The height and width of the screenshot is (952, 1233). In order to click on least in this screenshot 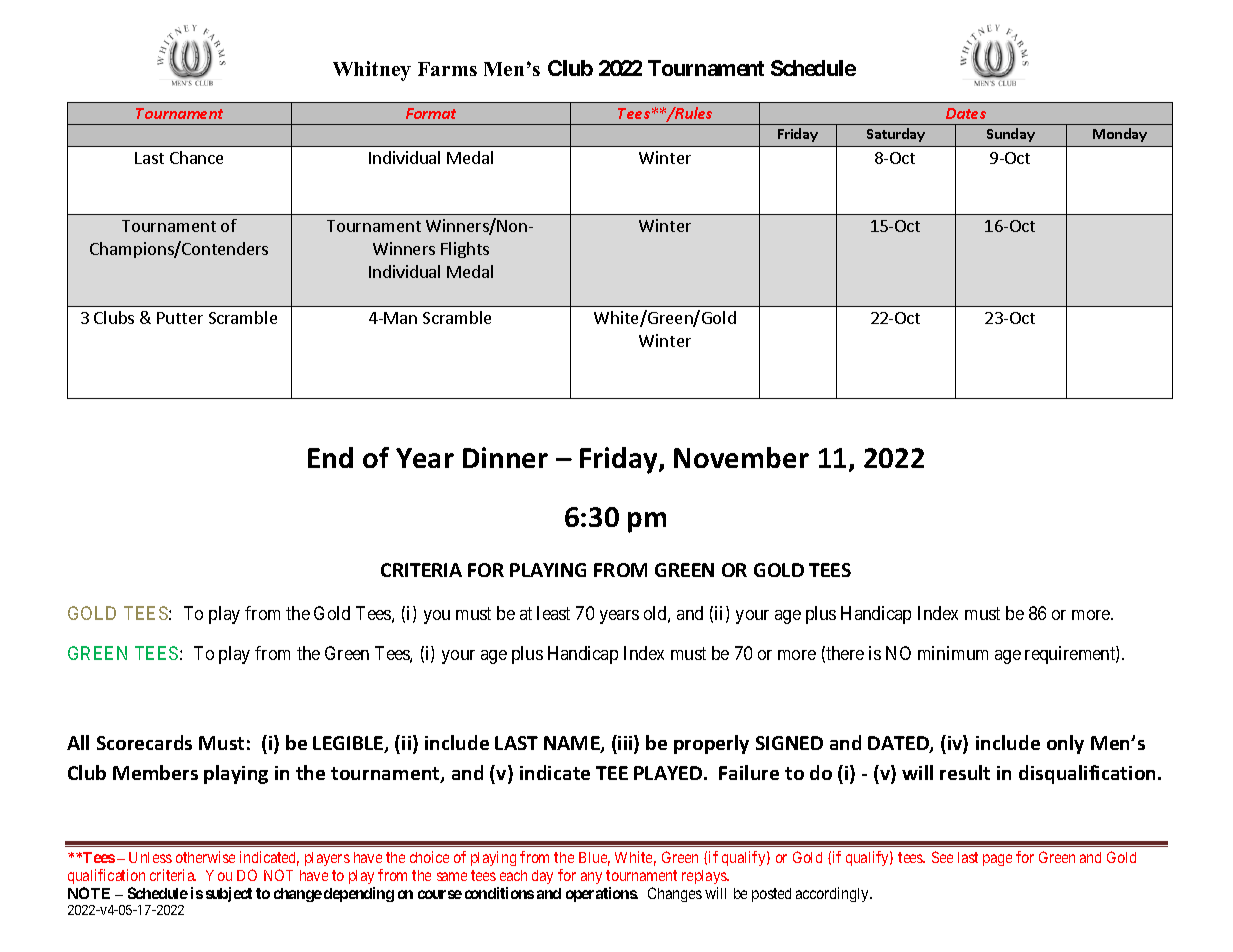, I will do `click(553, 613)`.
